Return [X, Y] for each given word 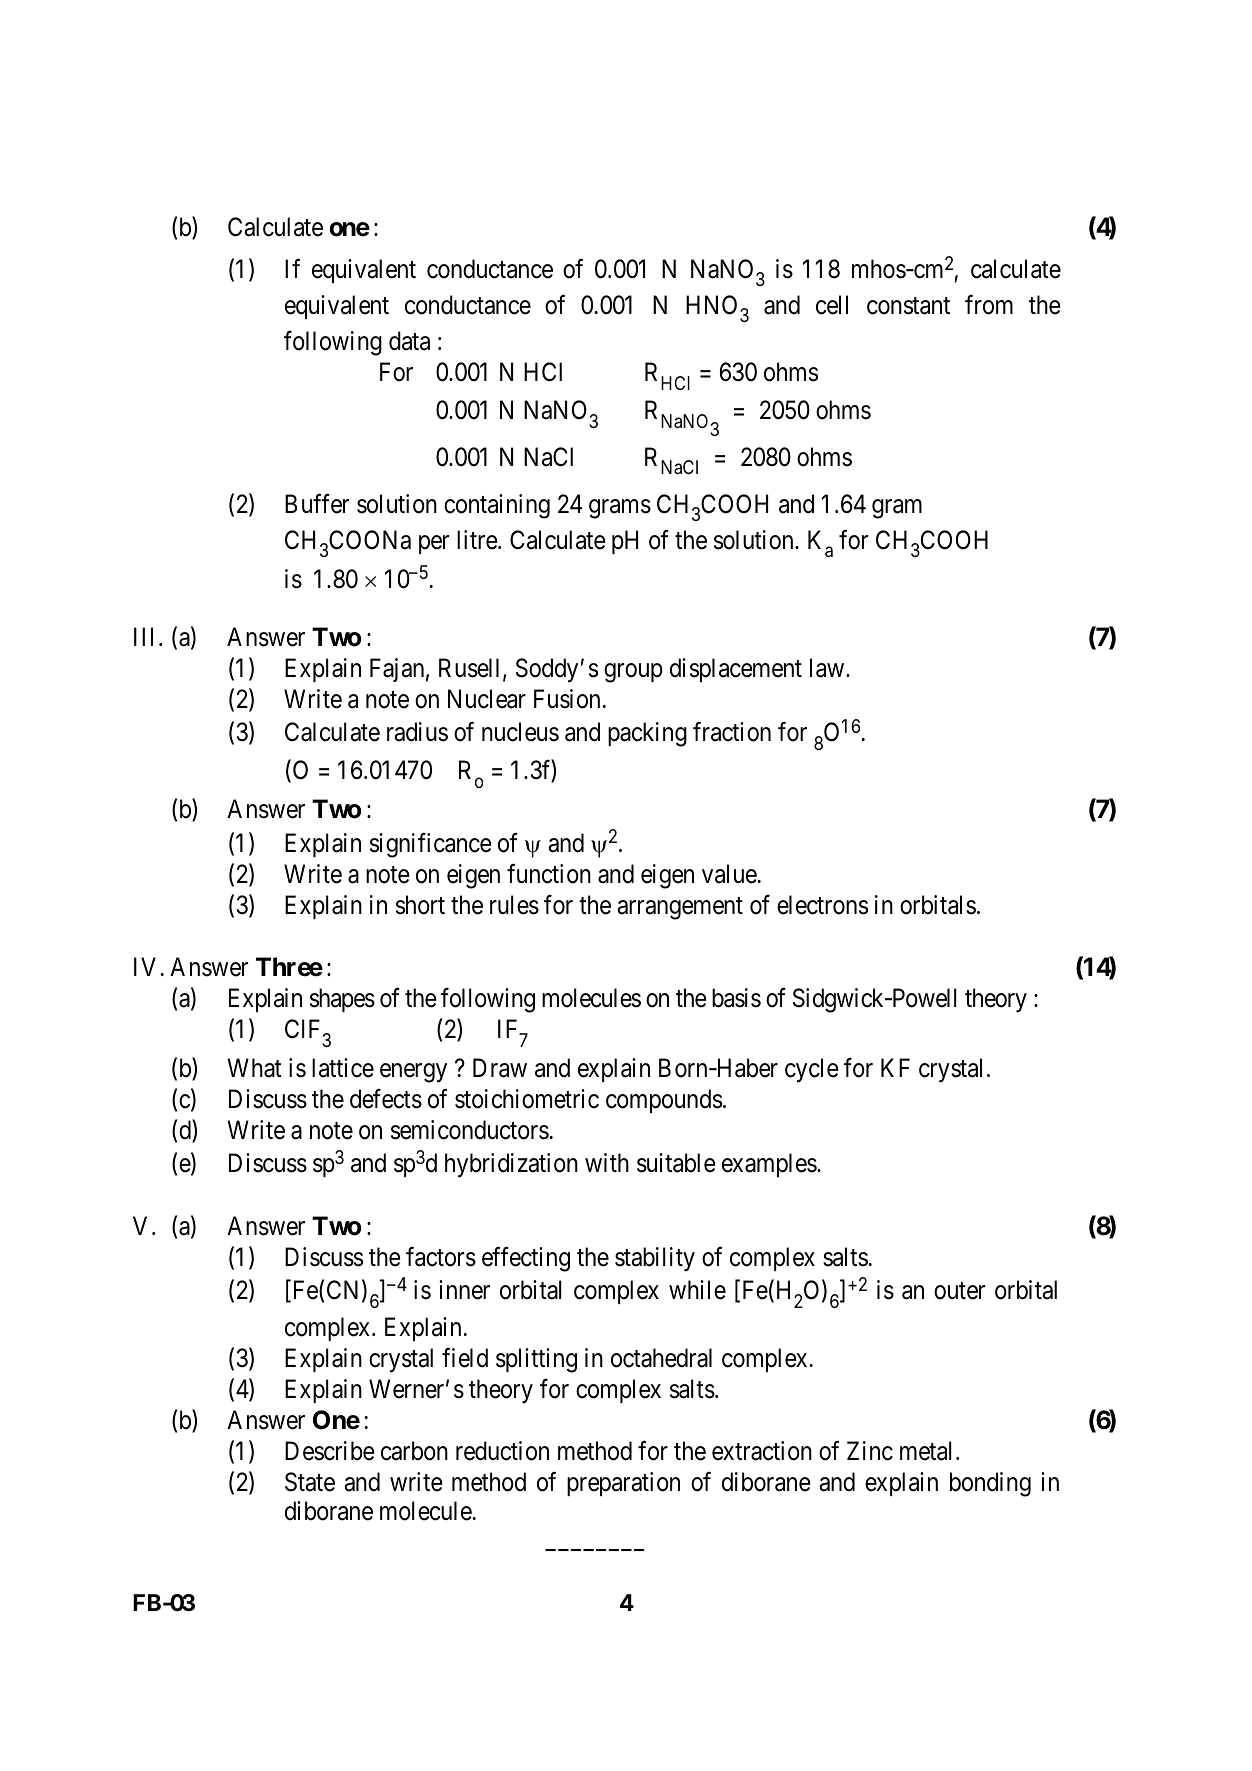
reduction [502, 1451]
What [254, 1068]
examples [769, 1165]
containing [497, 506]
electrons [822, 905]
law [828, 668]
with [607, 1162]
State [310, 1482]
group [633, 673]
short [420, 905]
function [549, 874]
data [409, 341]
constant [908, 306]
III [147, 636]
